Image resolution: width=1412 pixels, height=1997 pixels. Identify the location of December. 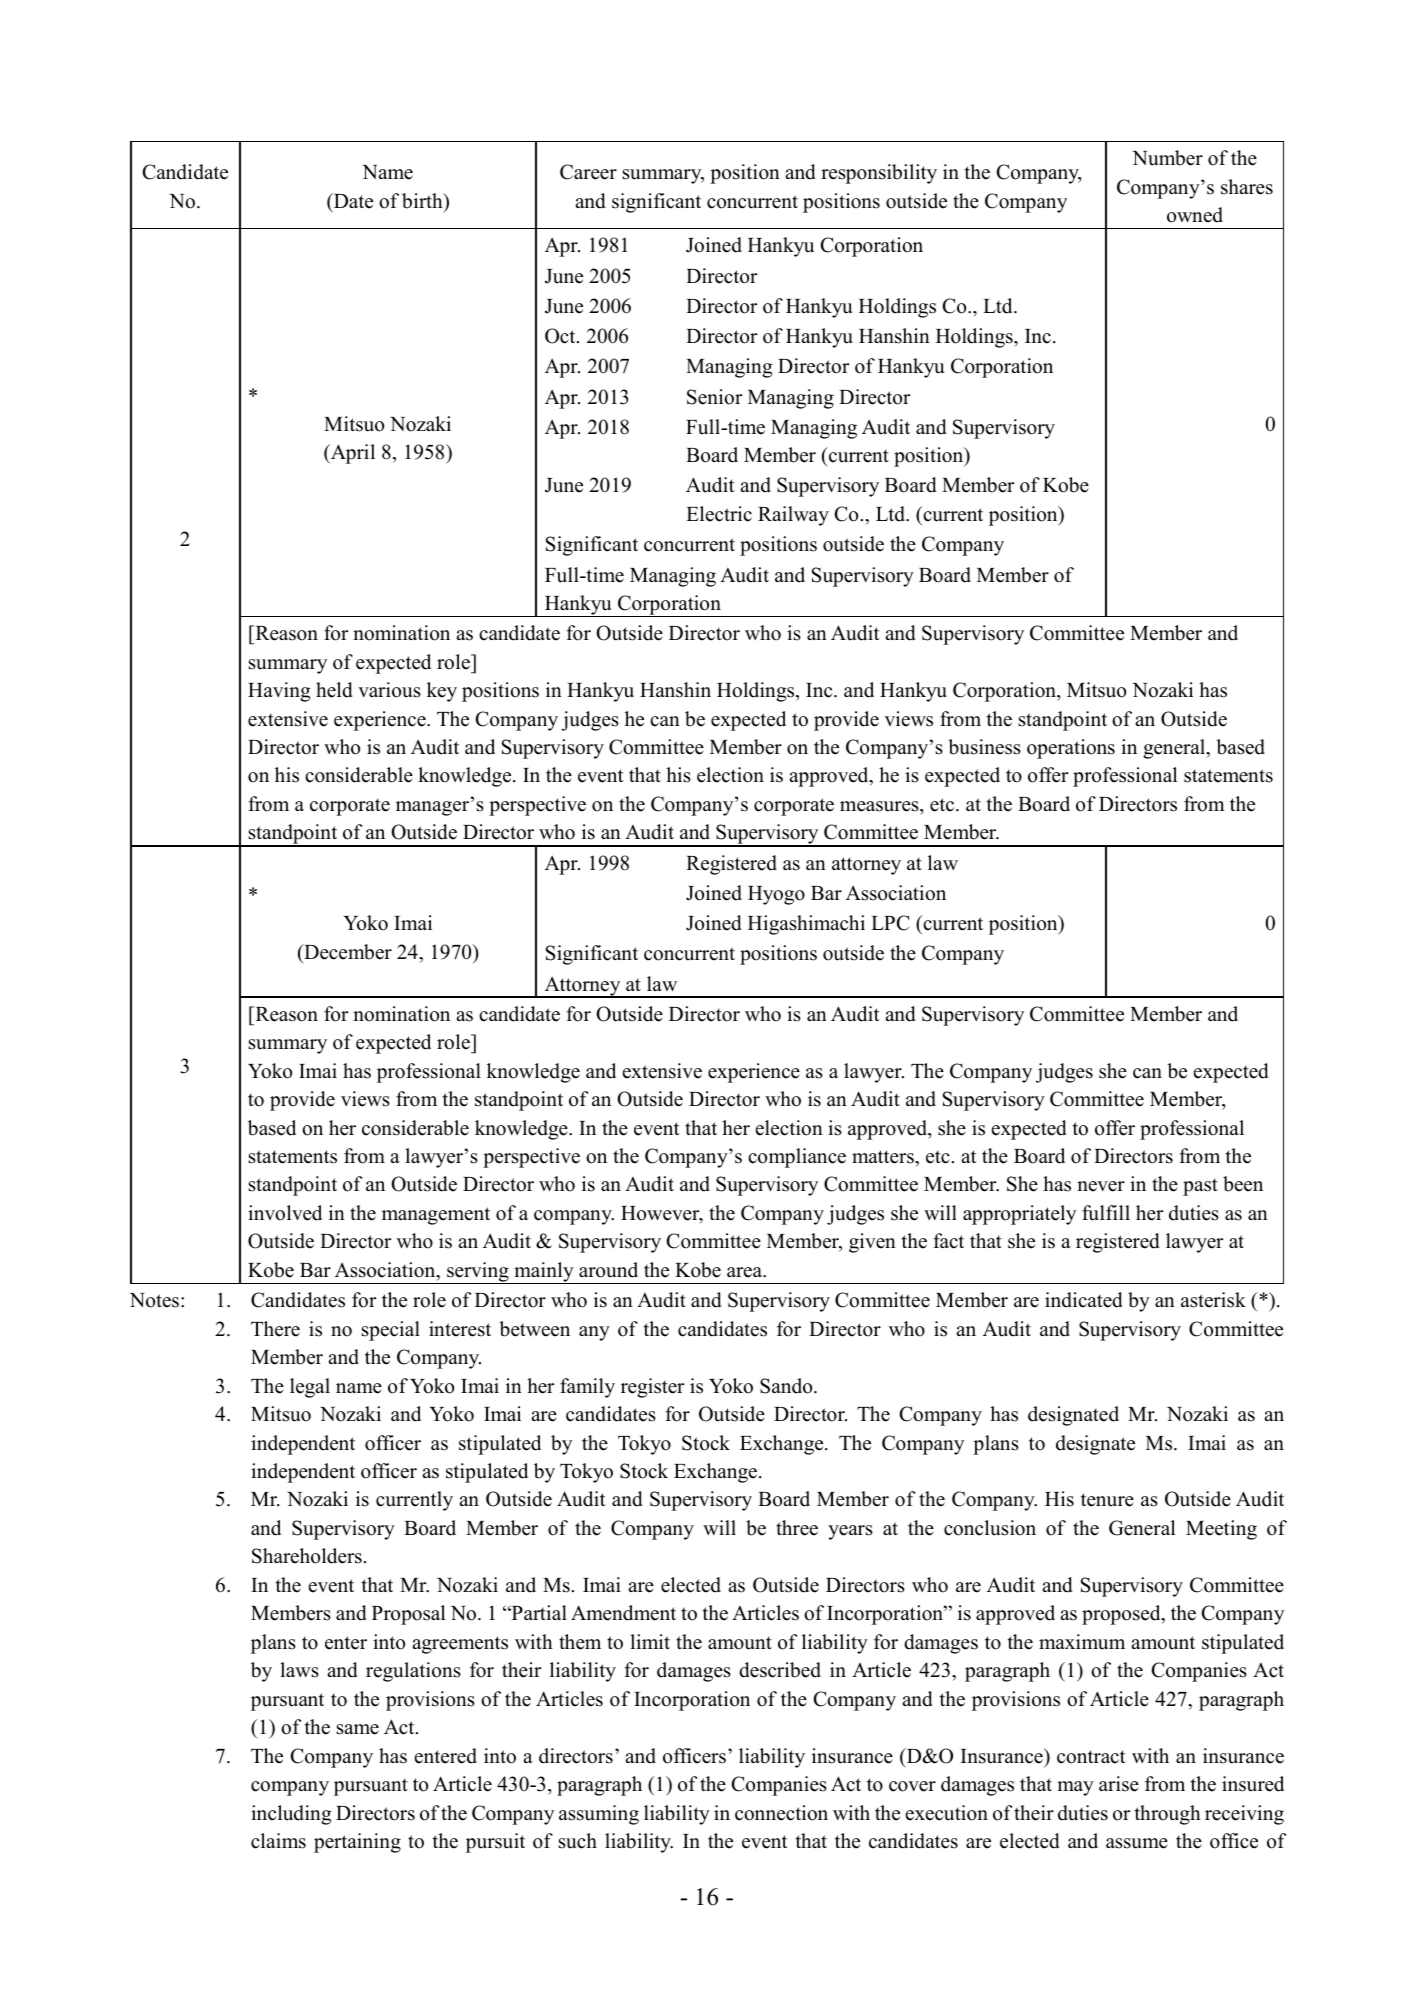
(347, 952).
